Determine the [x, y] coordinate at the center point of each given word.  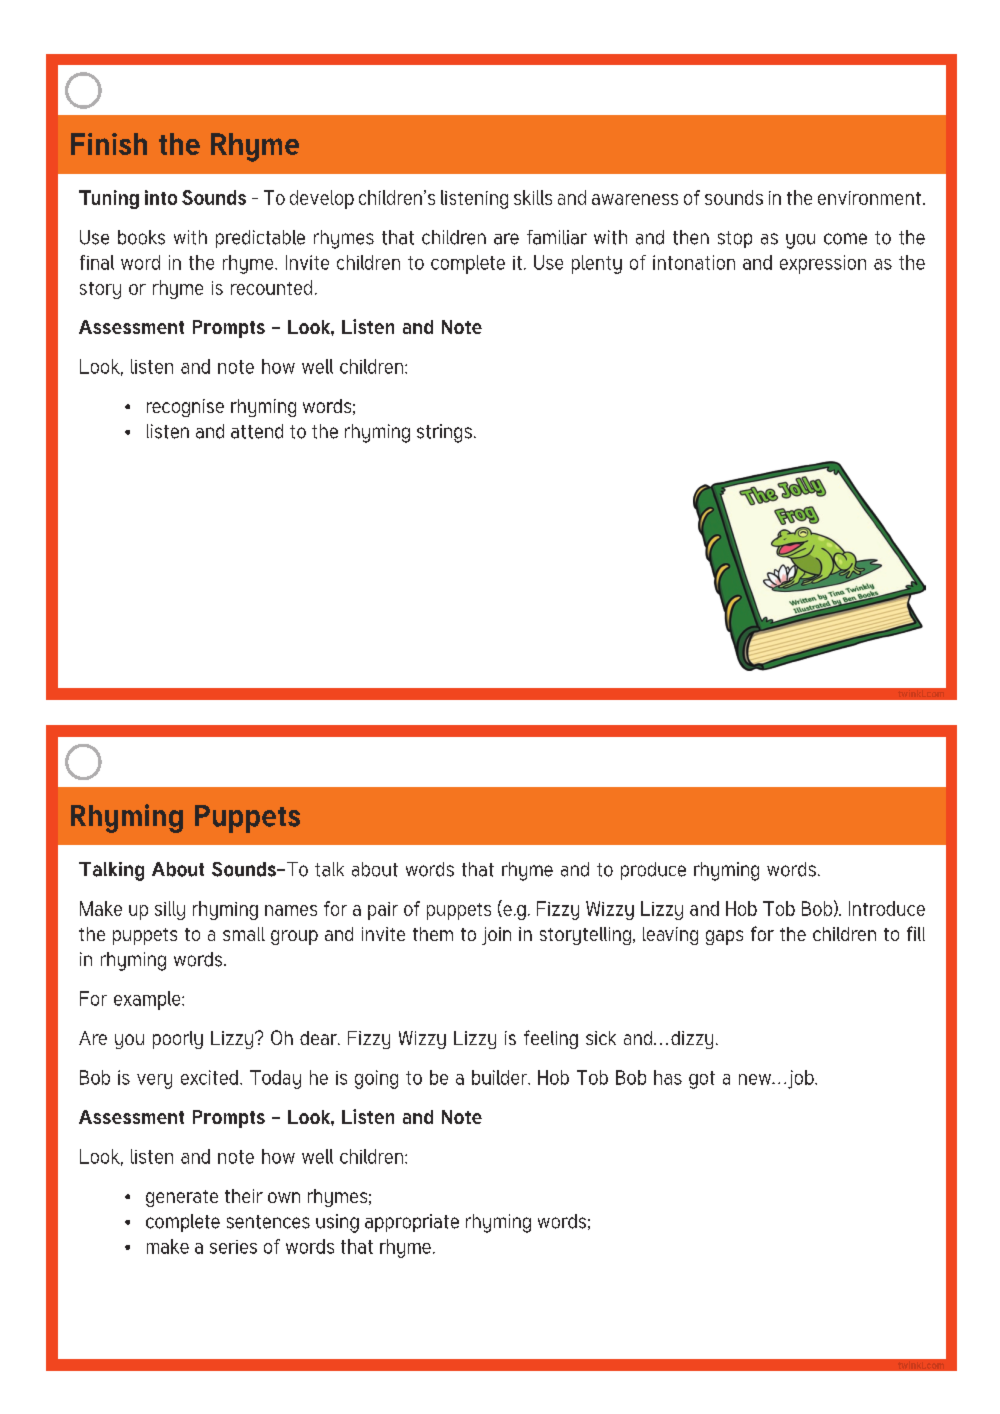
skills [533, 197]
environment [869, 198]
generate [182, 1198]
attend [257, 431]
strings [444, 433]
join [496, 936]
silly [170, 910]
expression [823, 264]
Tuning [109, 199]
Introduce [887, 908]
